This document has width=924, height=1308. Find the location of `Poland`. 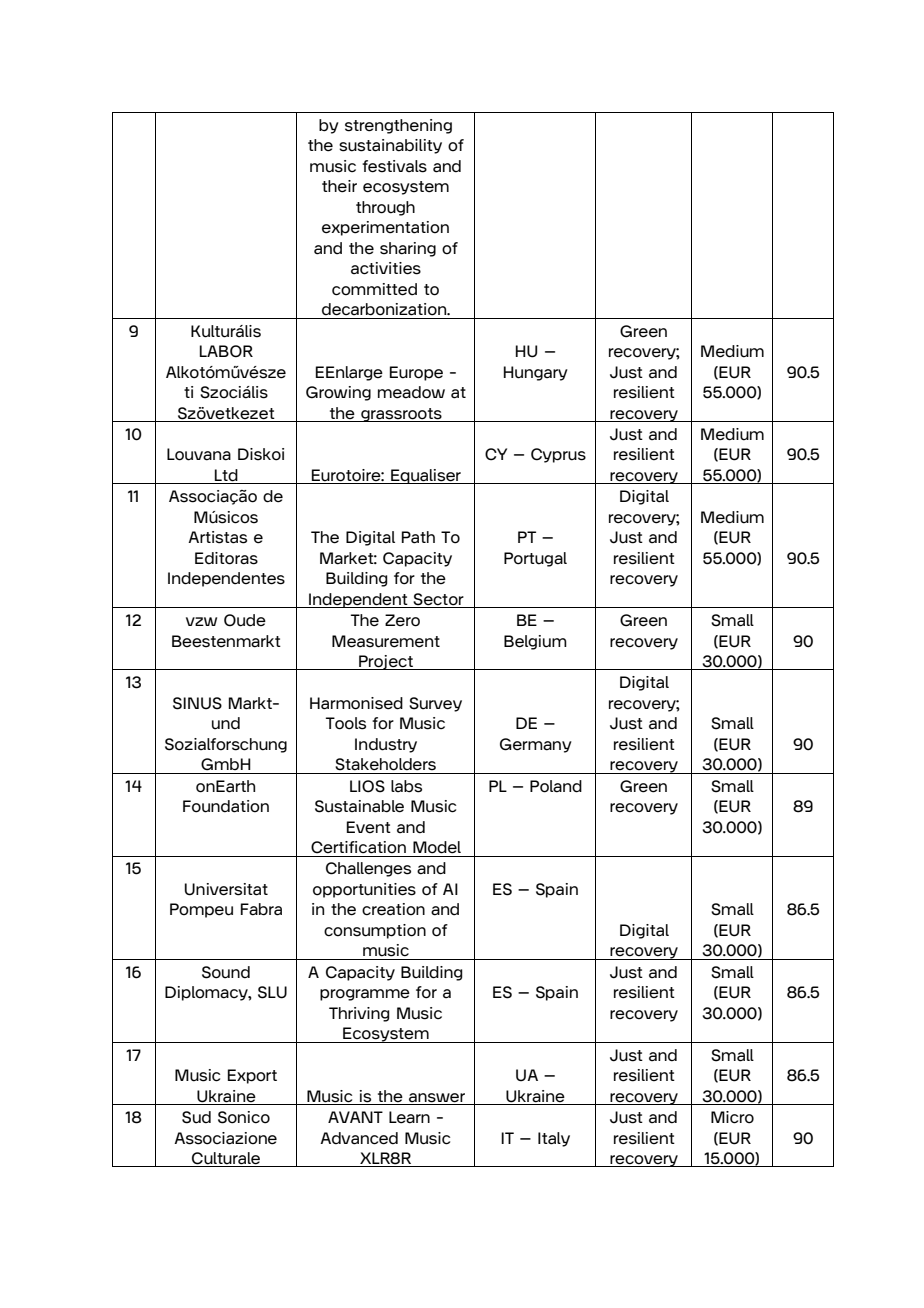

Poland is located at coordinates (556, 786).
